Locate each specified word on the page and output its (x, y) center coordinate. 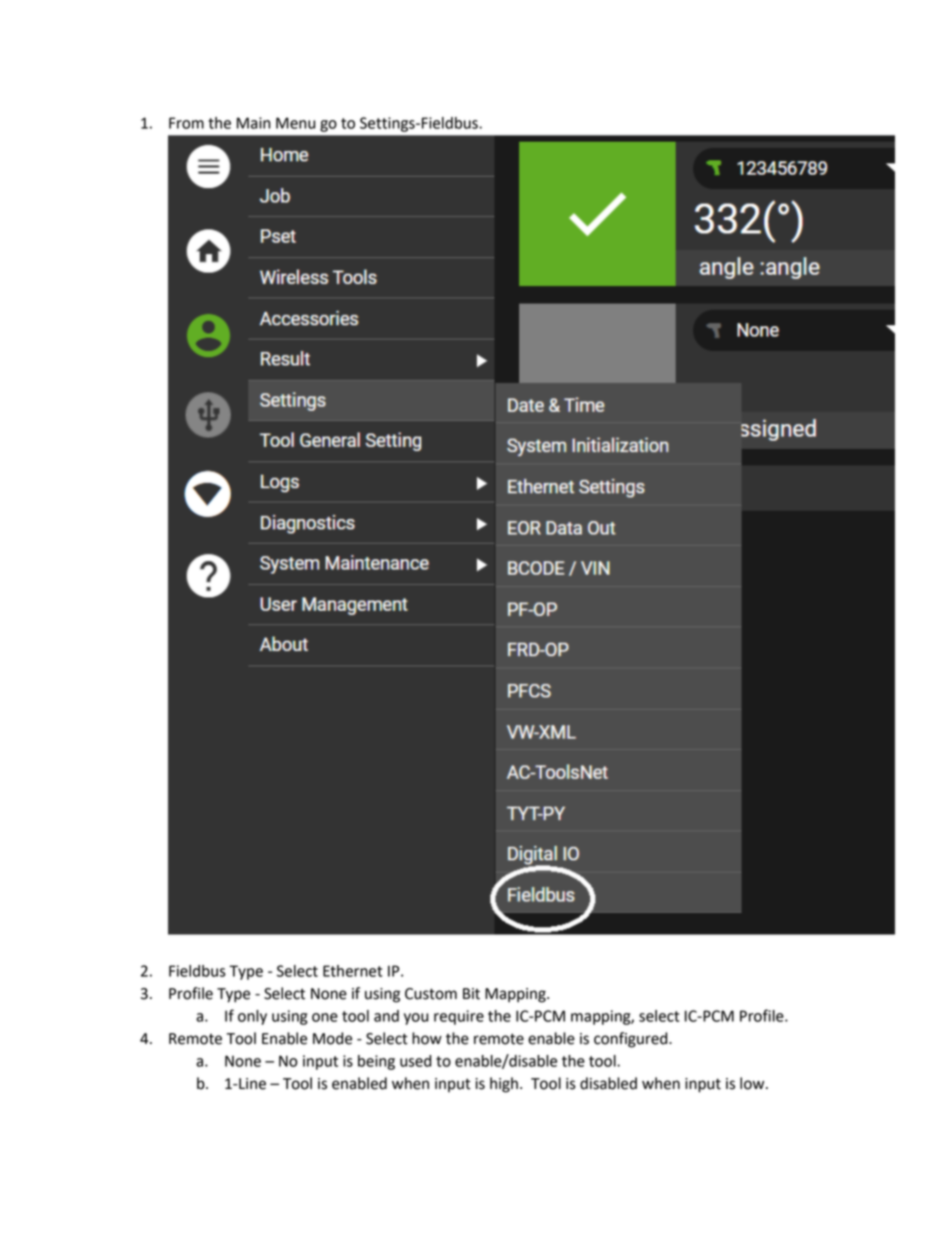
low (753, 1083)
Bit (471, 994)
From (186, 123)
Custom (431, 994)
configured (632, 1040)
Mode (332, 1038)
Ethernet (352, 971)
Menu (295, 123)
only (252, 1017)
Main (254, 123)
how (427, 1038)
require (459, 1017)
